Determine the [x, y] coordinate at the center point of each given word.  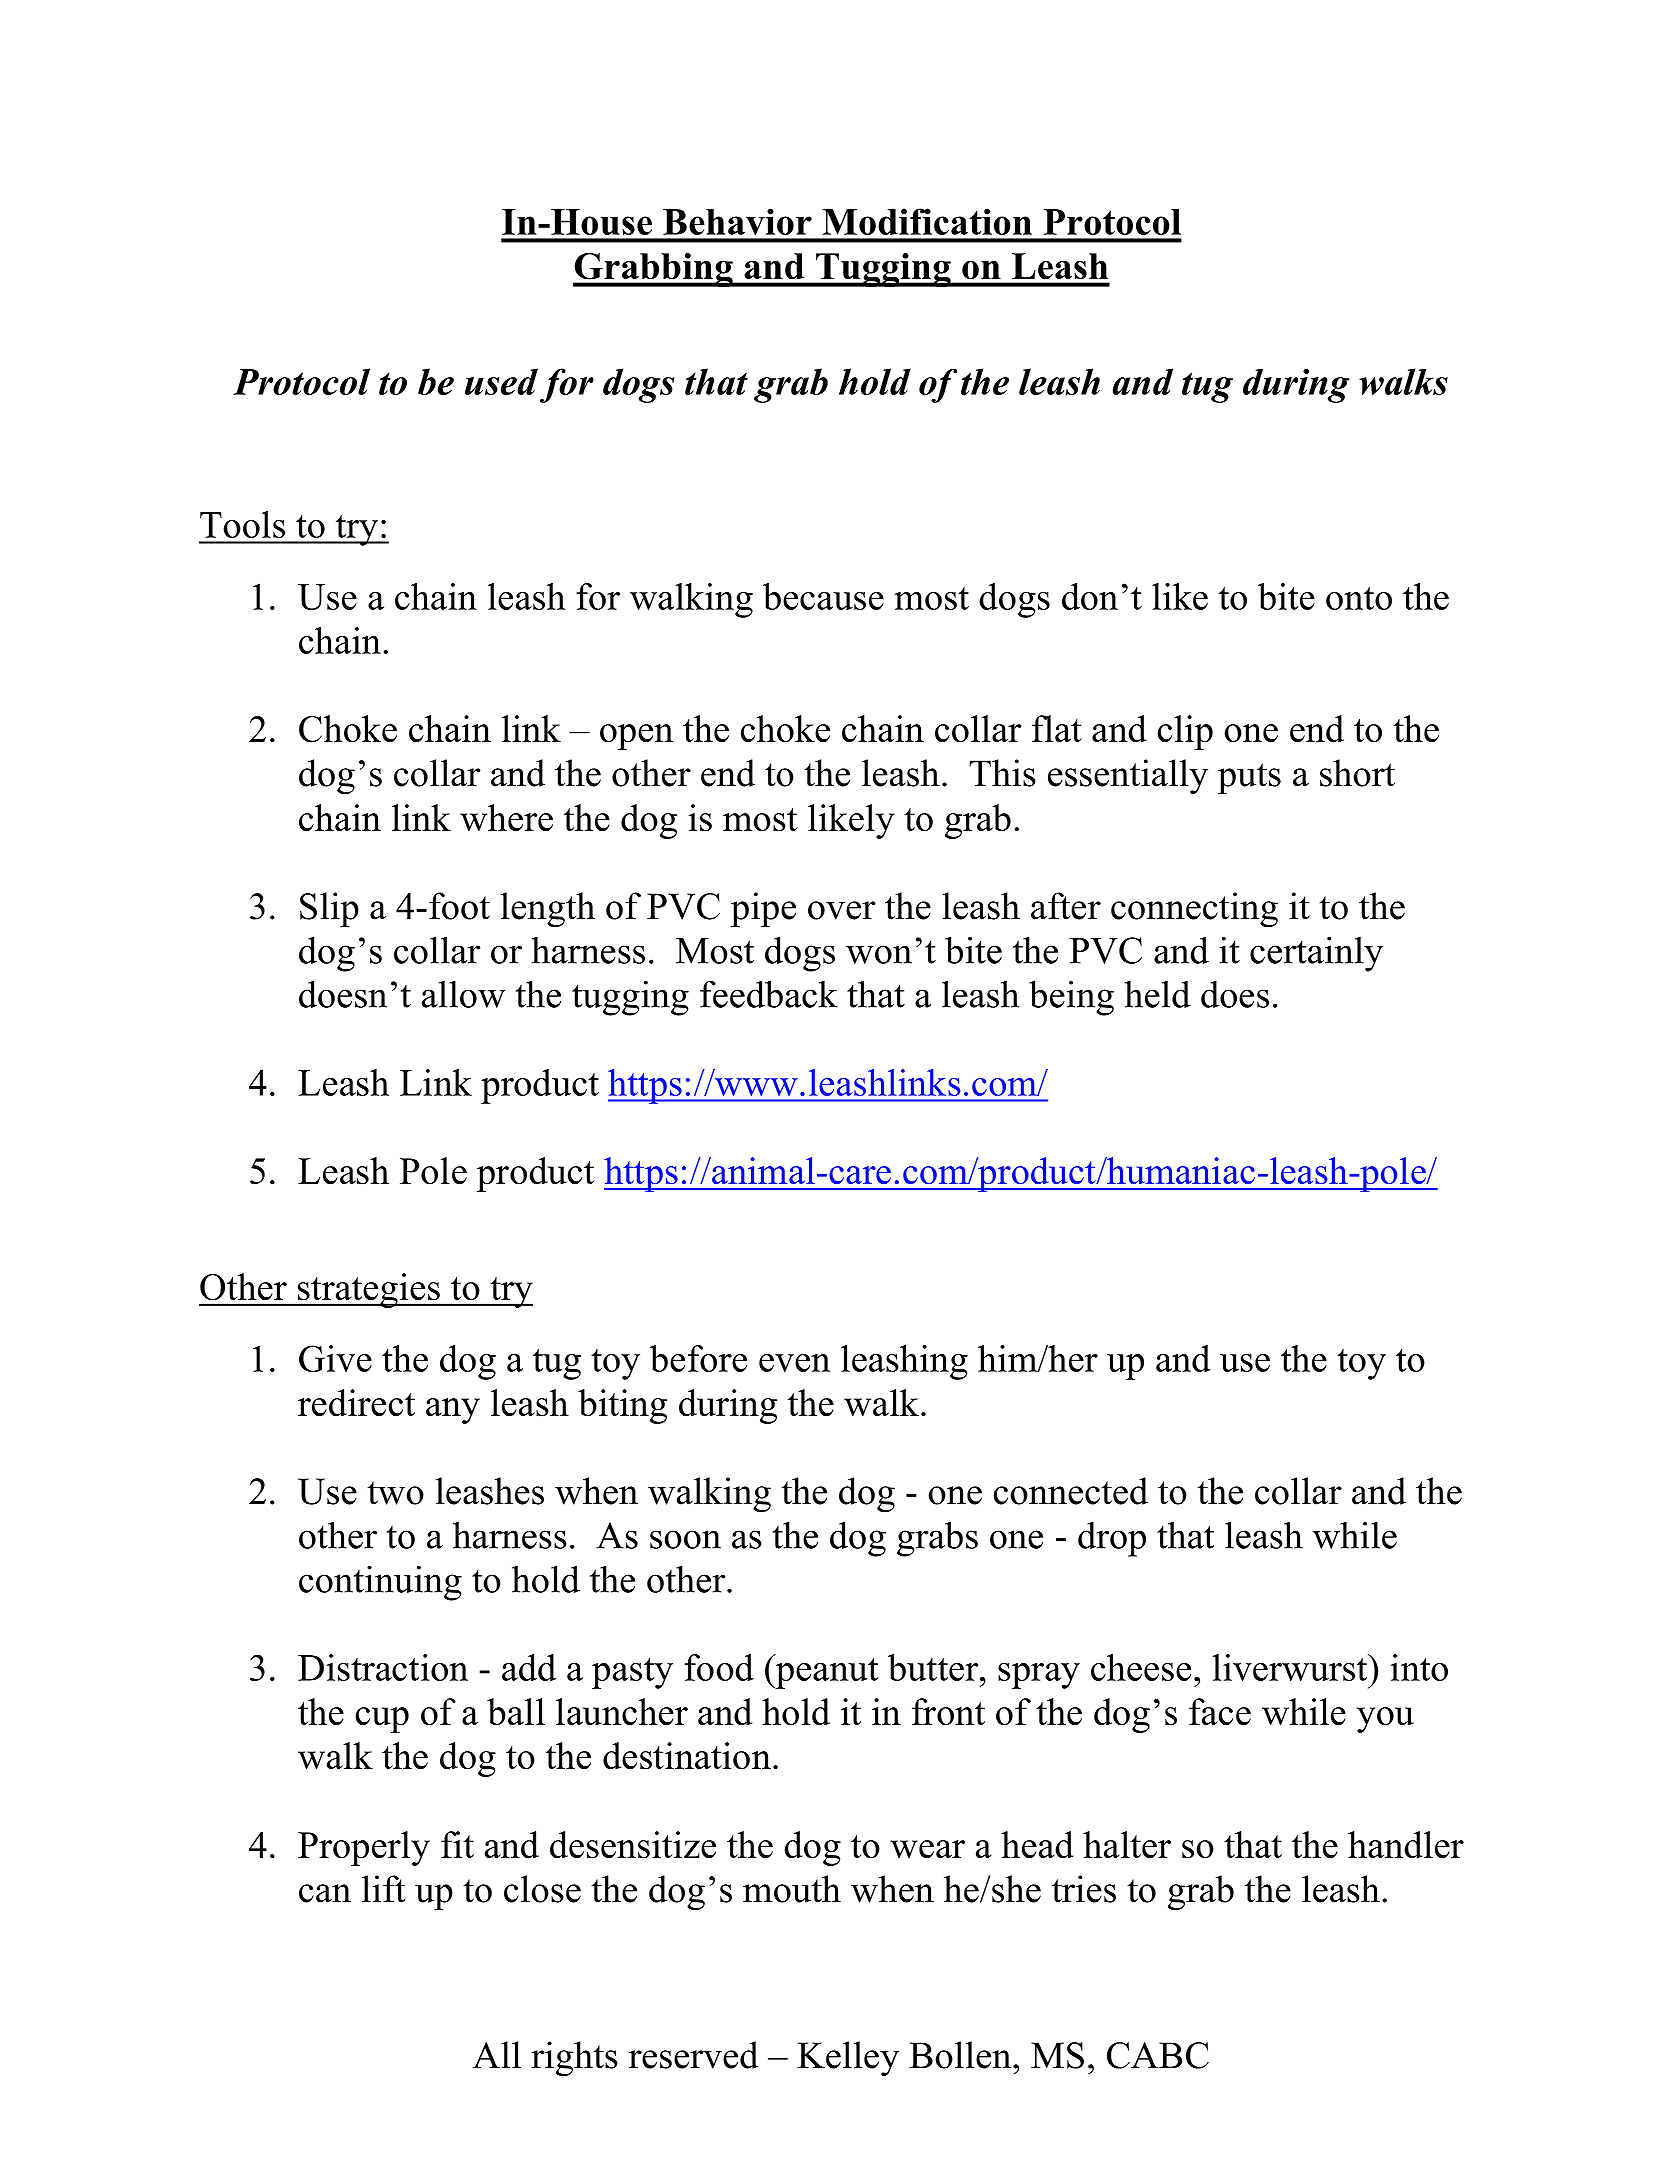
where [506, 818]
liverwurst [1291, 1667]
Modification [927, 221]
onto [1359, 598]
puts [1249, 778]
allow [463, 994]
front [948, 1712]
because [823, 596]
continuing [380, 1583]
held [1158, 994]
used [501, 381]
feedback [769, 994]
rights [574, 2059]
